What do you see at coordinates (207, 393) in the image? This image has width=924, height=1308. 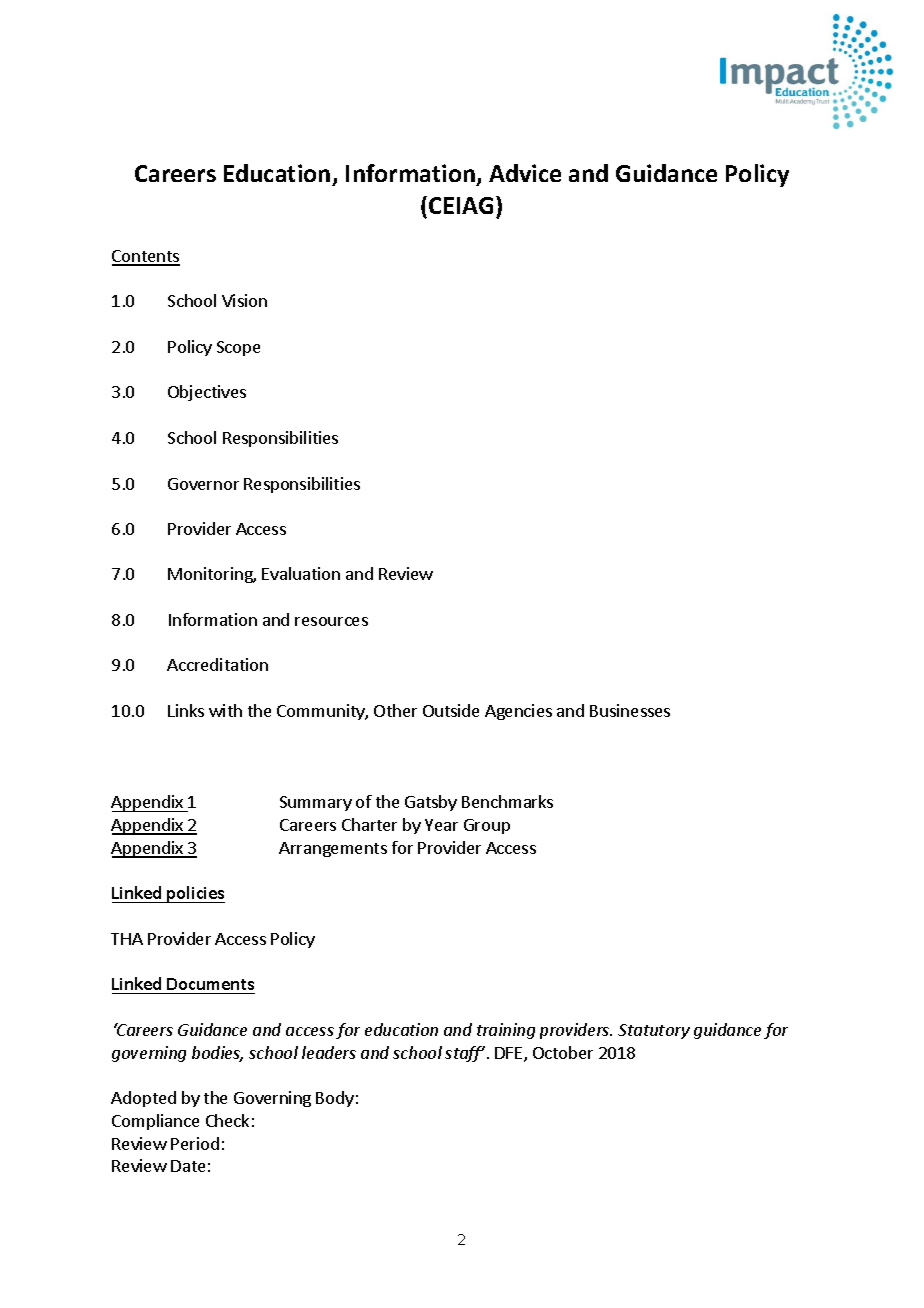 I see `Objectives` at bounding box center [207, 393].
